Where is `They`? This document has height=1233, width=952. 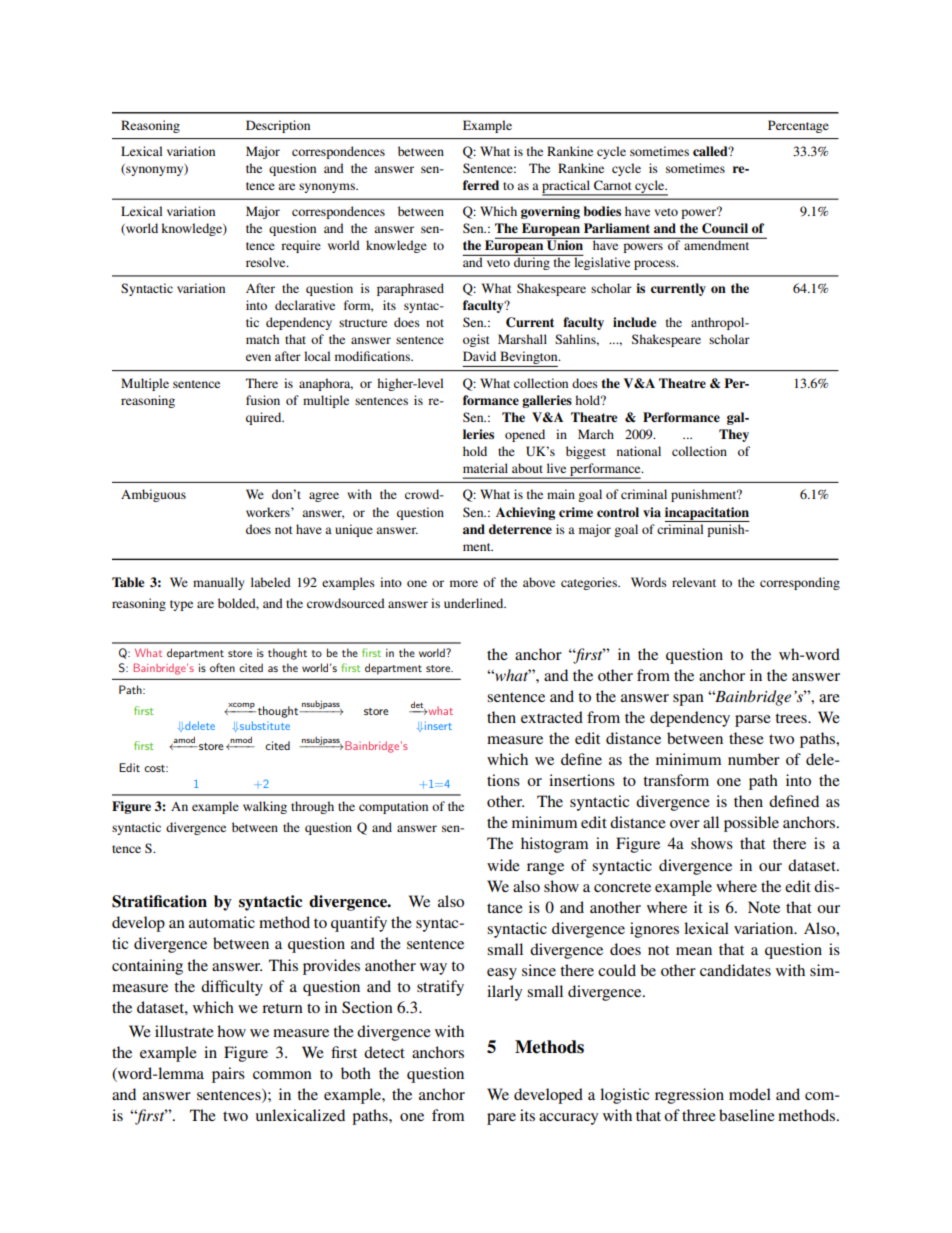 They is located at coordinates (734, 435).
